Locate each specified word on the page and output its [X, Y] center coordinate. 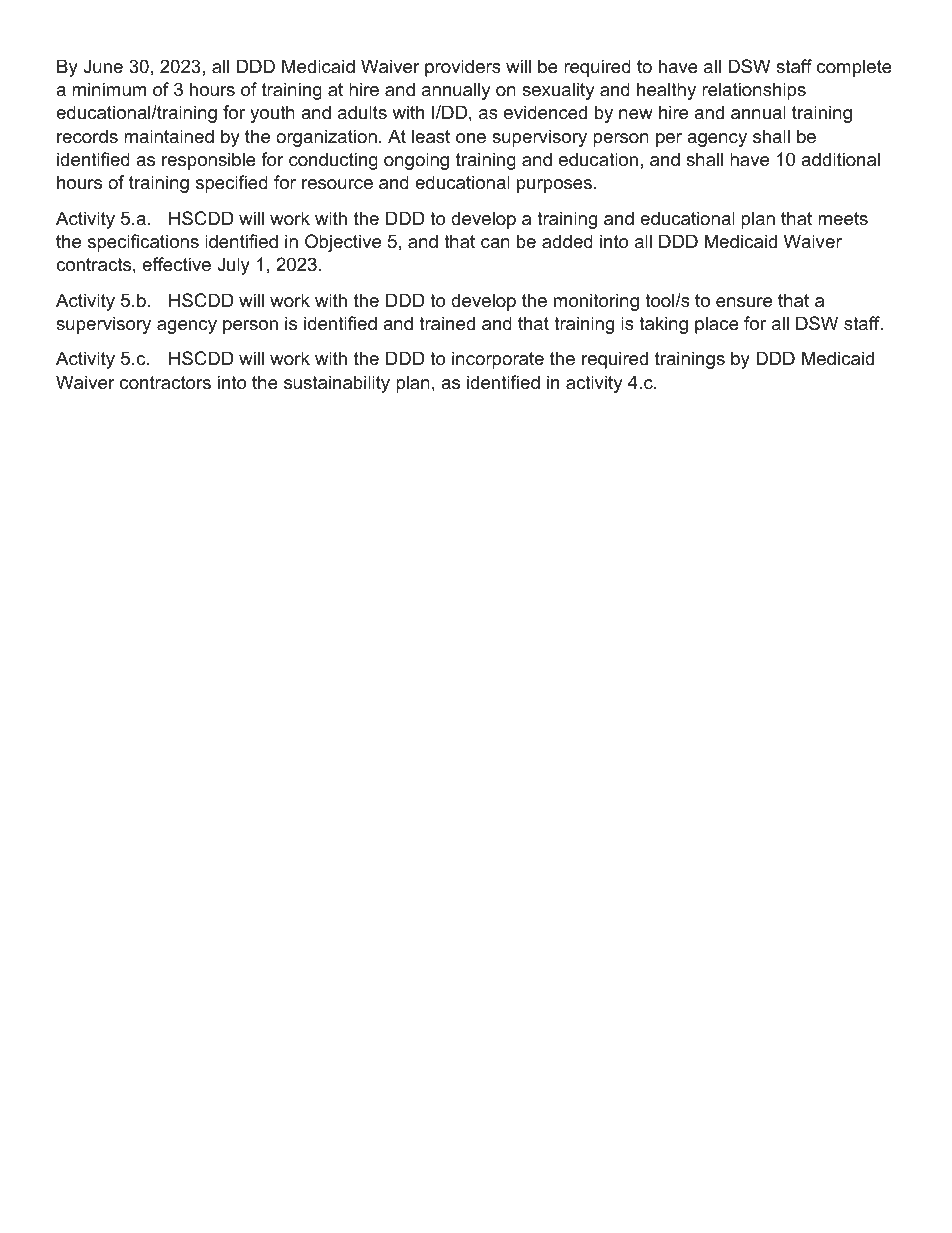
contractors [165, 383]
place [717, 325]
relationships [754, 91]
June [103, 66]
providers [463, 68]
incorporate [498, 360]
